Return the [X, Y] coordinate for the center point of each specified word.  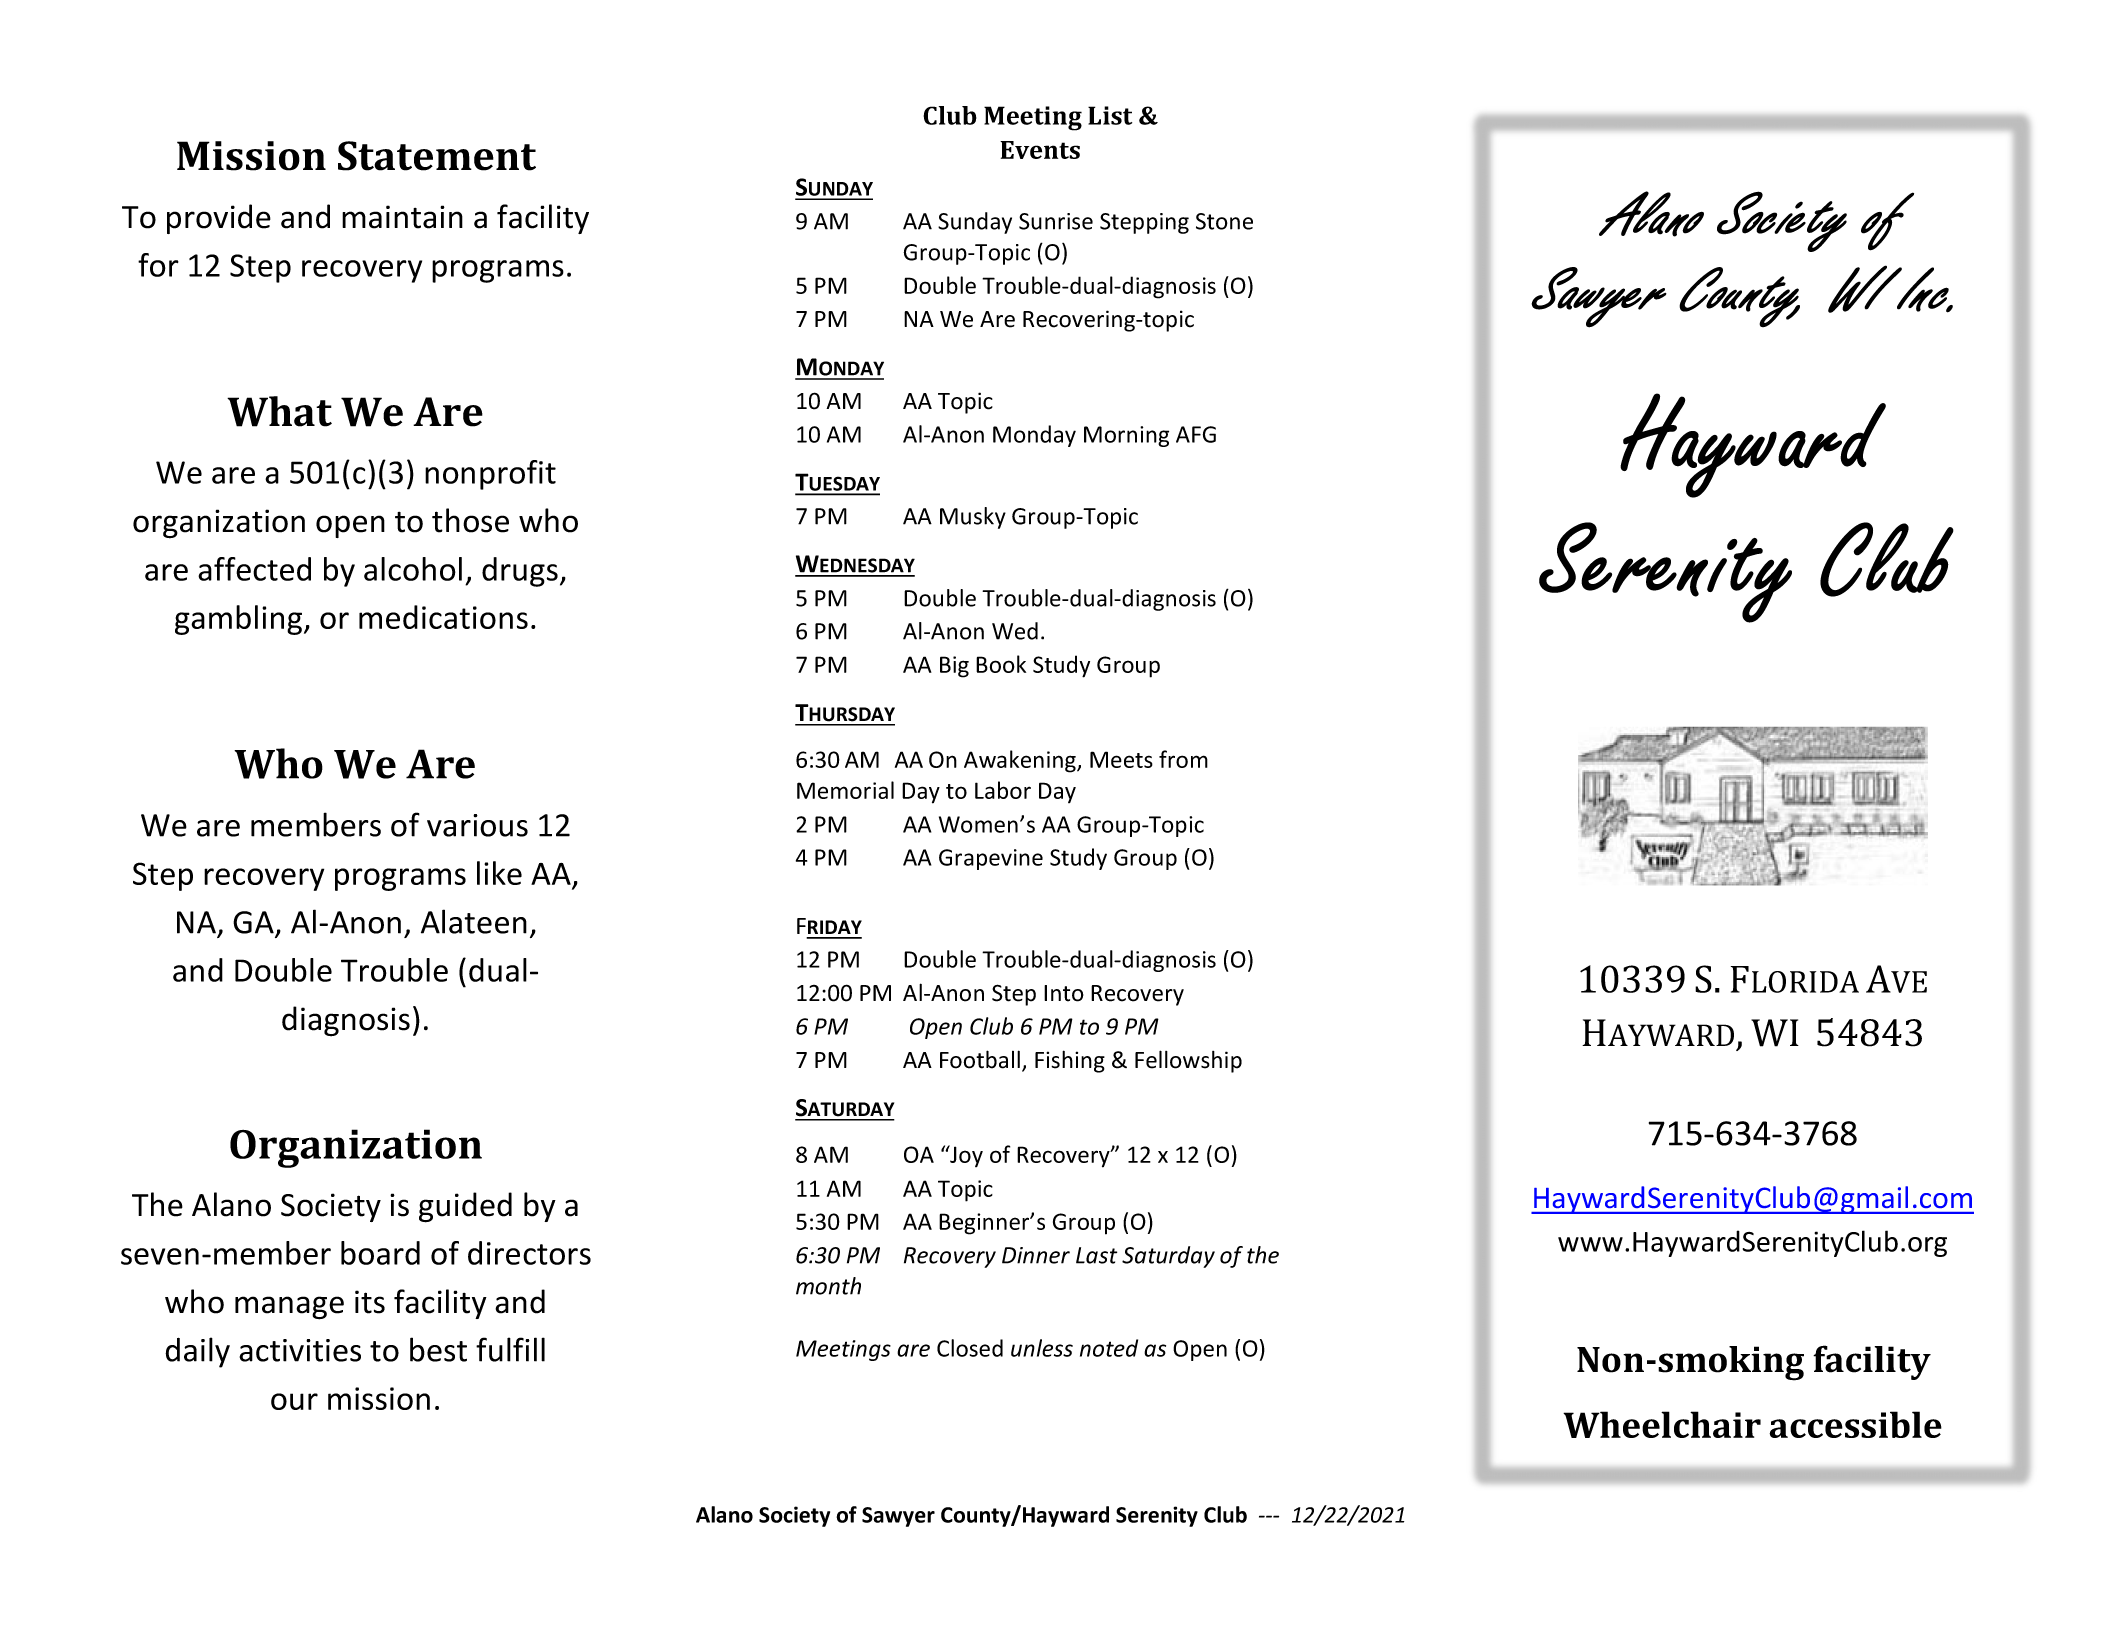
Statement [437, 156]
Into [1064, 993]
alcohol [413, 569]
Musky [973, 518]
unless [1042, 1348]
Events [1040, 150]
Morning [1126, 436]
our [294, 1401]
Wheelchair [1662, 1424]
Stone [1224, 221]
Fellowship [1188, 1061]
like [499, 873]
